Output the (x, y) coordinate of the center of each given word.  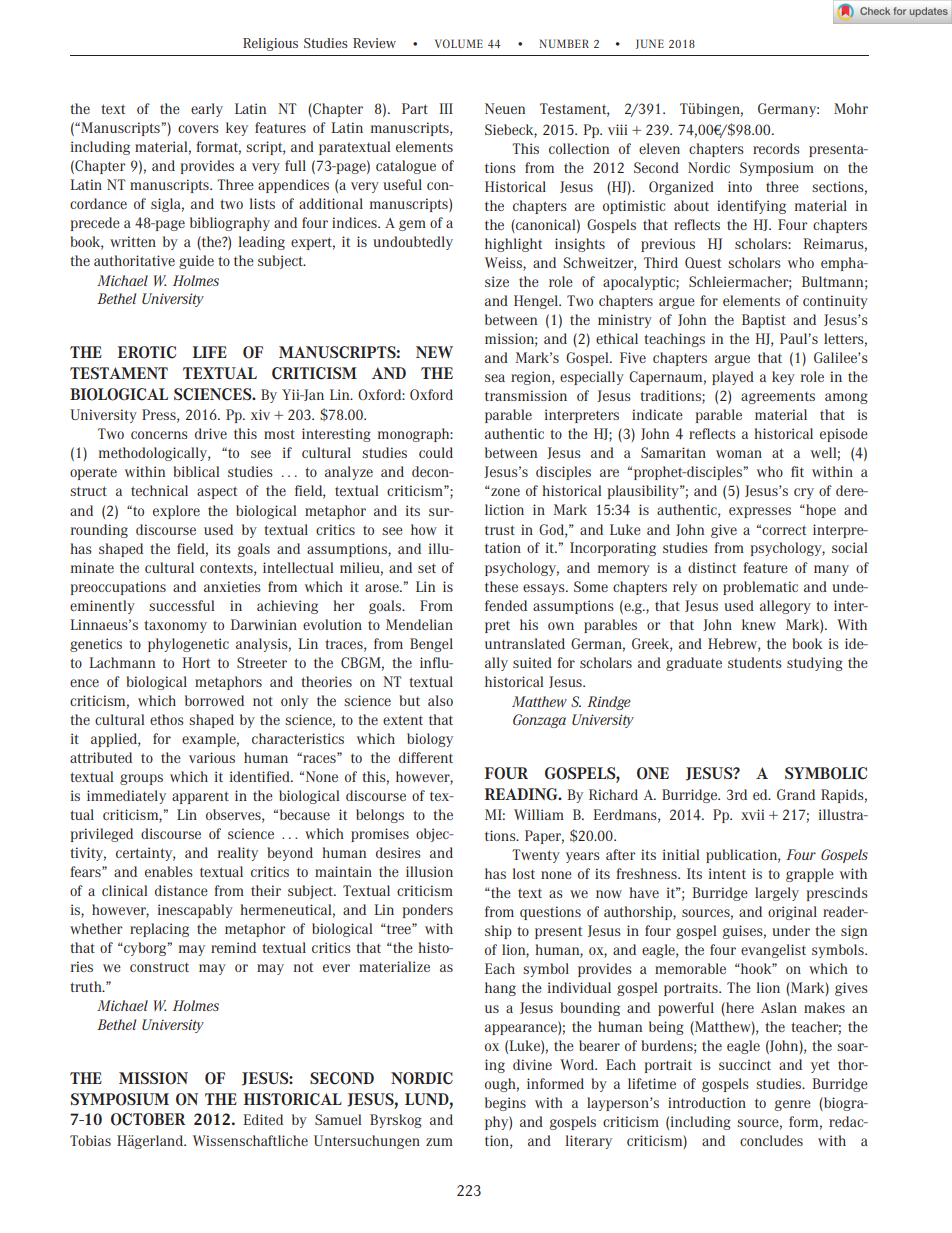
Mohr (851, 108)
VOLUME (459, 43)
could (436, 452)
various (212, 757)
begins (505, 1104)
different (426, 757)
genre (793, 1105)
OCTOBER (148, 1119)
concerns (159, 435)
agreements (778, 397)
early (207, 110)
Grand (796, 794)
